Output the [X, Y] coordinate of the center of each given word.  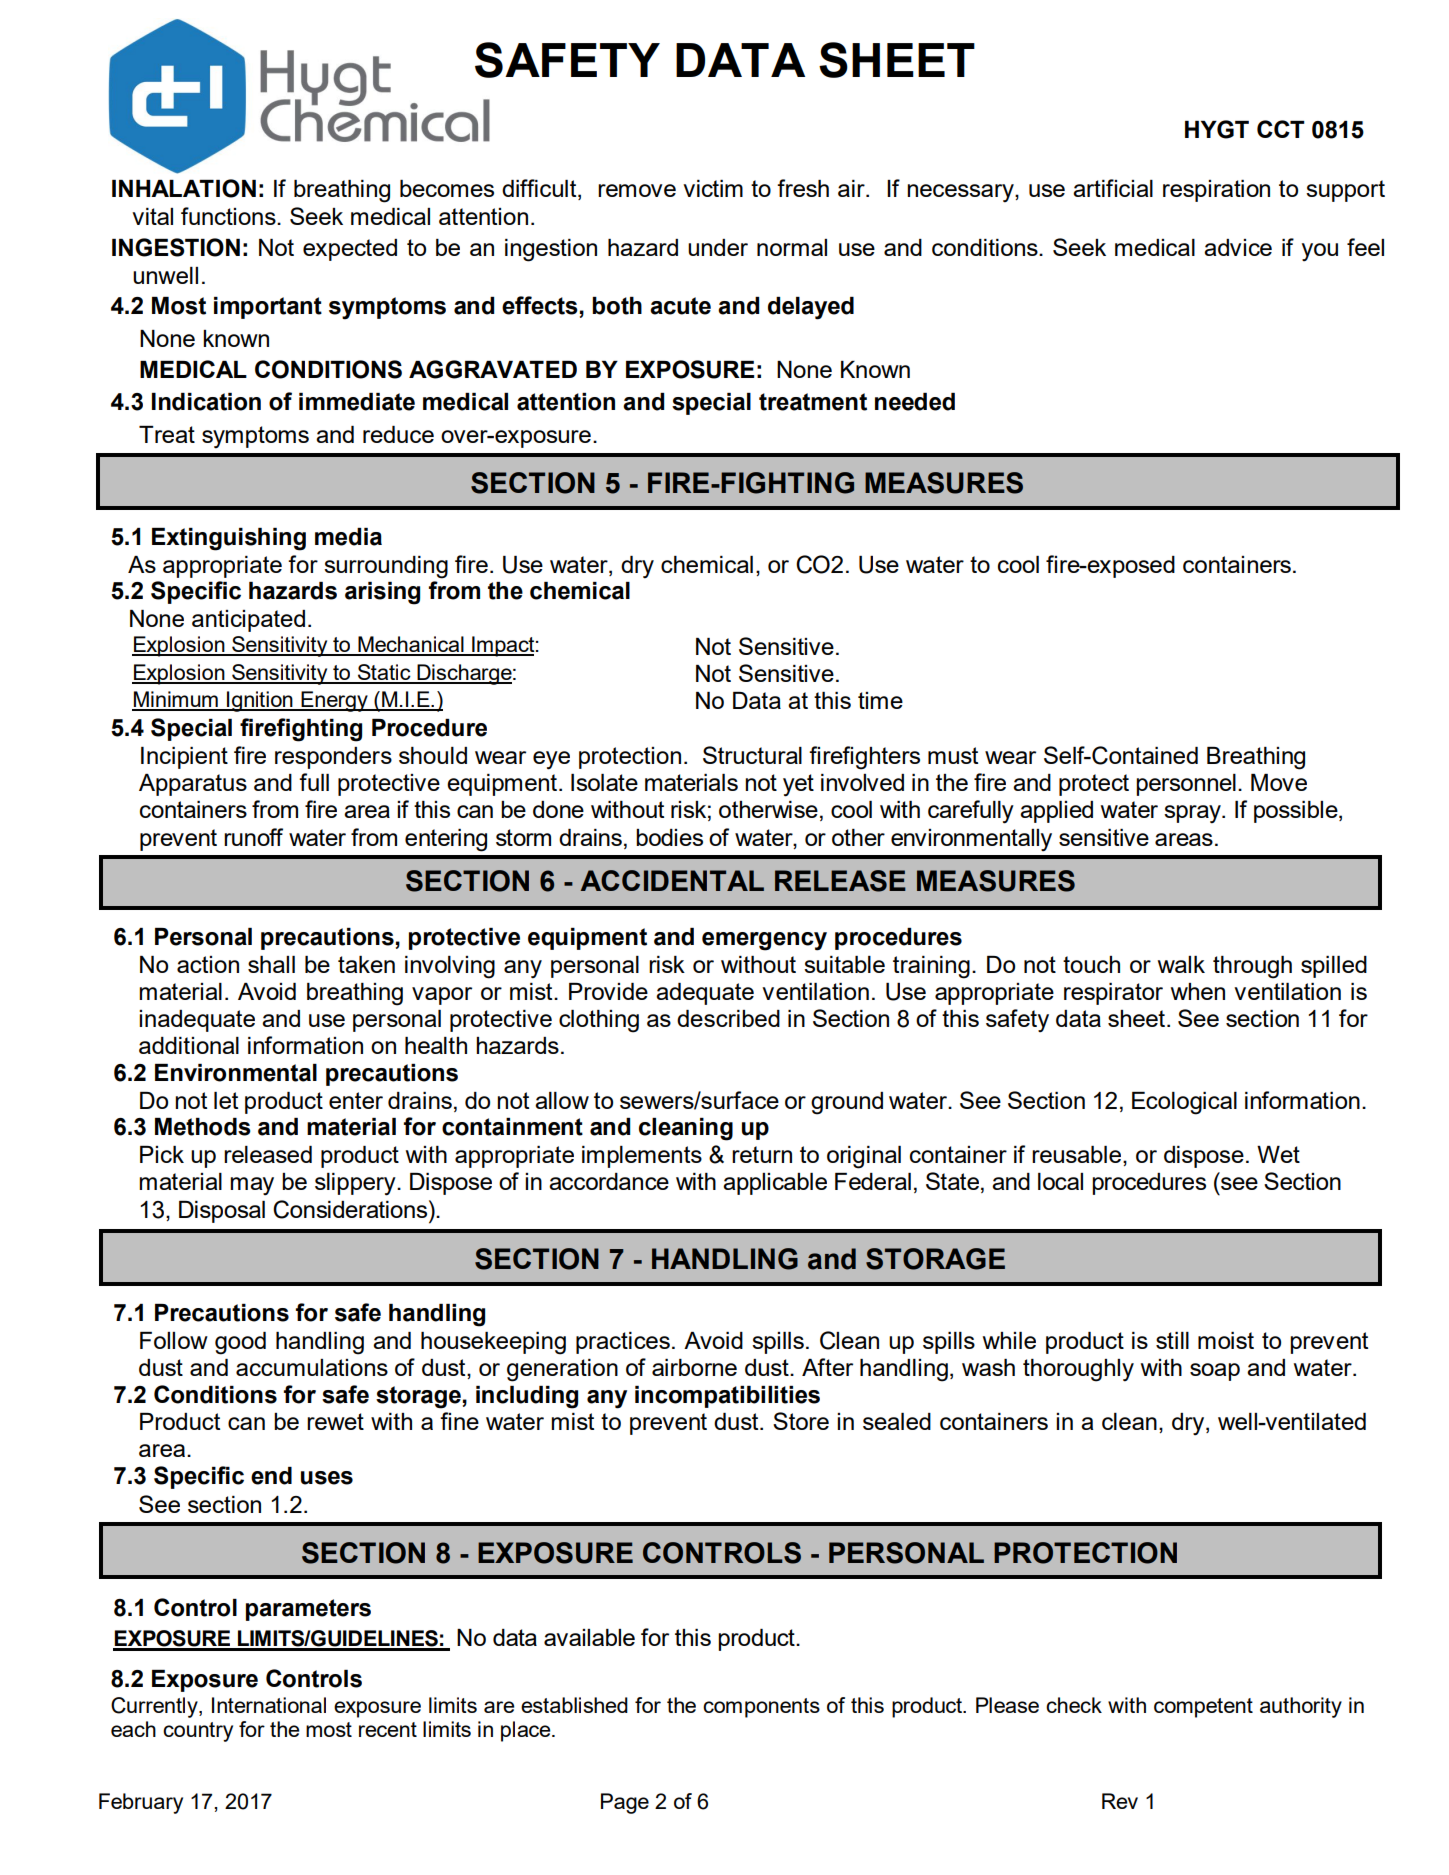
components [761, 1708]
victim [713, 188]
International [269, 1705]
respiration [1216, 191]
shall [271, 964]
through [1252, 967]
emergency [764, 941]
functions [229, 216]
